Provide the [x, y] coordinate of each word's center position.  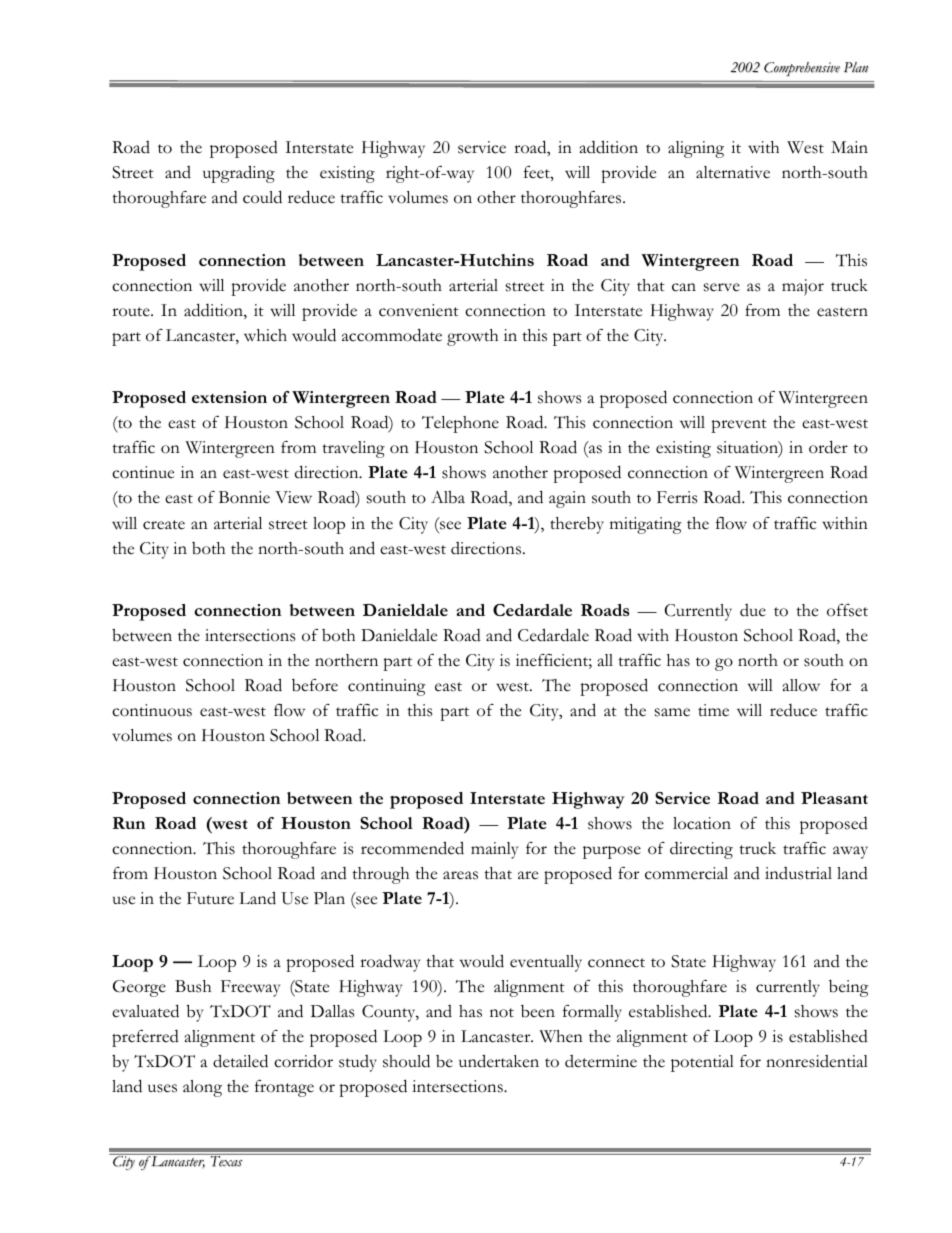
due [753, 610]
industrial [798, 873]
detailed [240, 1061]
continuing [387, 687]
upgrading [239, 174]
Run [129, 823]
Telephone [460, 424]
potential [702, 1063]
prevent [739, 426]
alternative [733, 172]
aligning [696, 149]
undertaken [499, 1061]
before [315, 685]
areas [460, 875]
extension [229, 397]
